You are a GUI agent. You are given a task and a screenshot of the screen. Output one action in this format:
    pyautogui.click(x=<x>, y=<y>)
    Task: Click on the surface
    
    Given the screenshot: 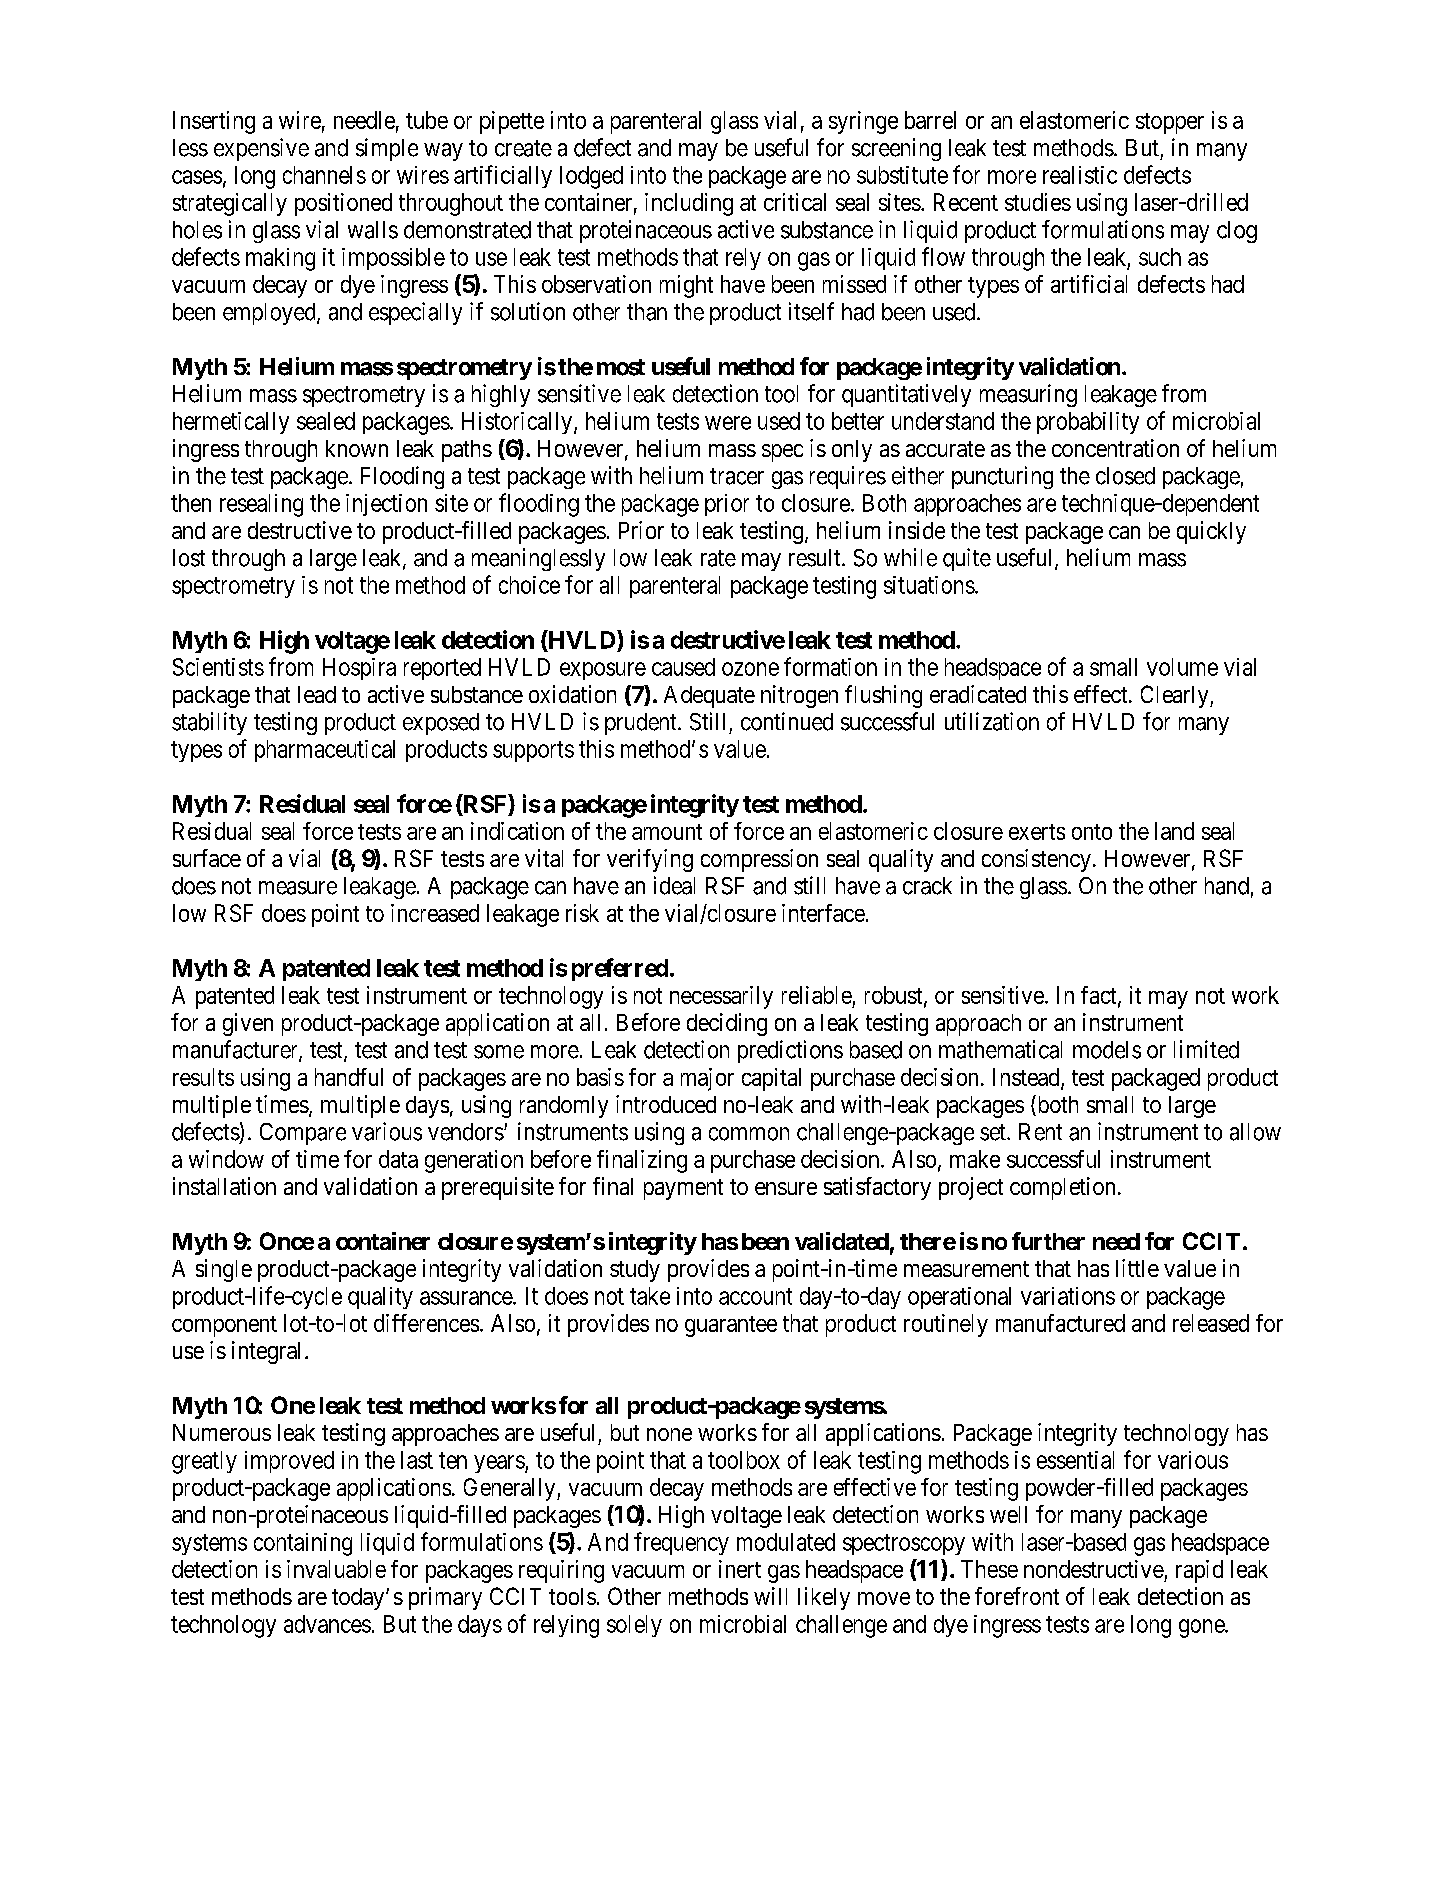 What is the action you would take?
    pyautogui.click(x=207, y=858)
